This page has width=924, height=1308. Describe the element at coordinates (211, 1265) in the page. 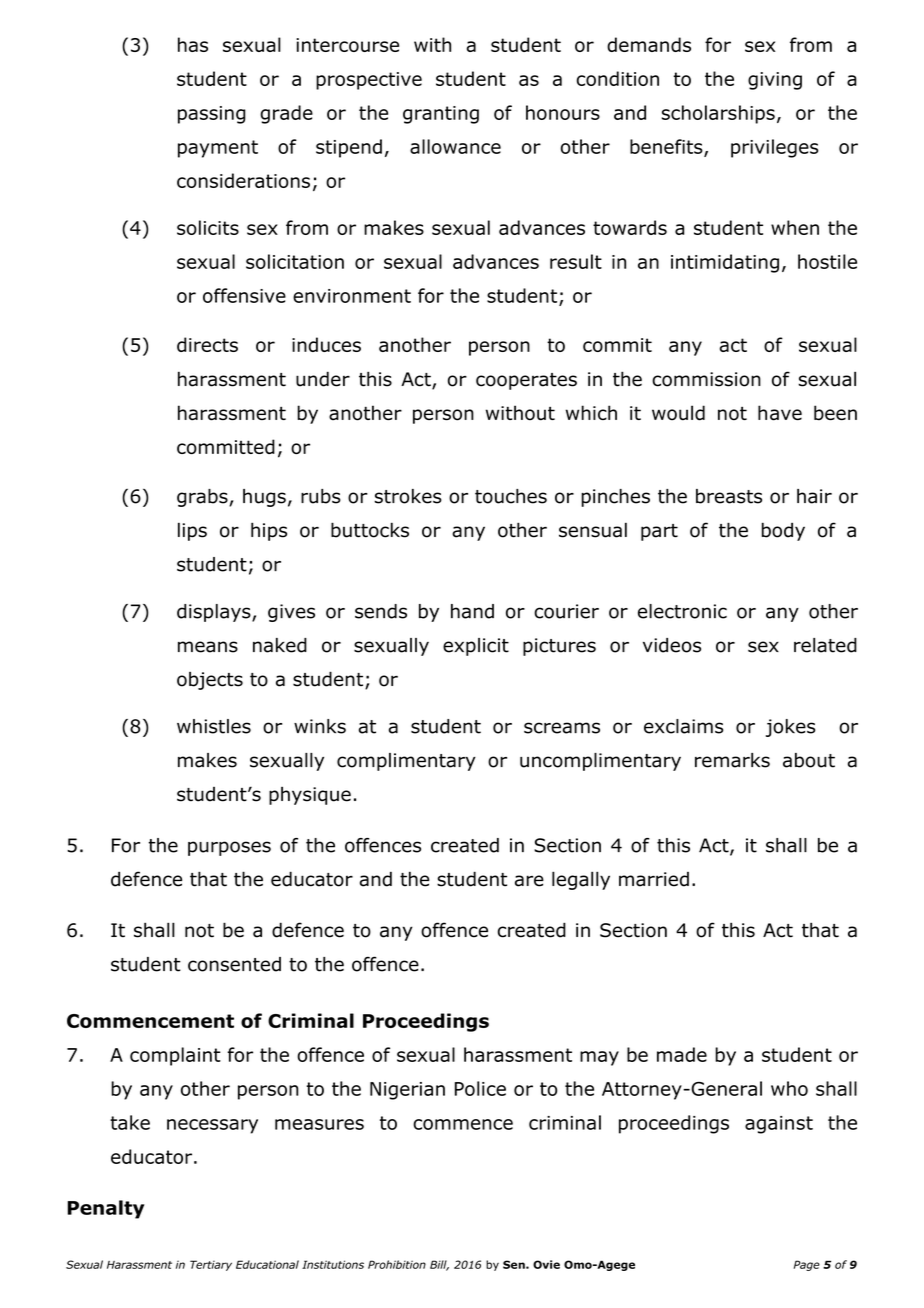

I see `Tertiary` at that location.
